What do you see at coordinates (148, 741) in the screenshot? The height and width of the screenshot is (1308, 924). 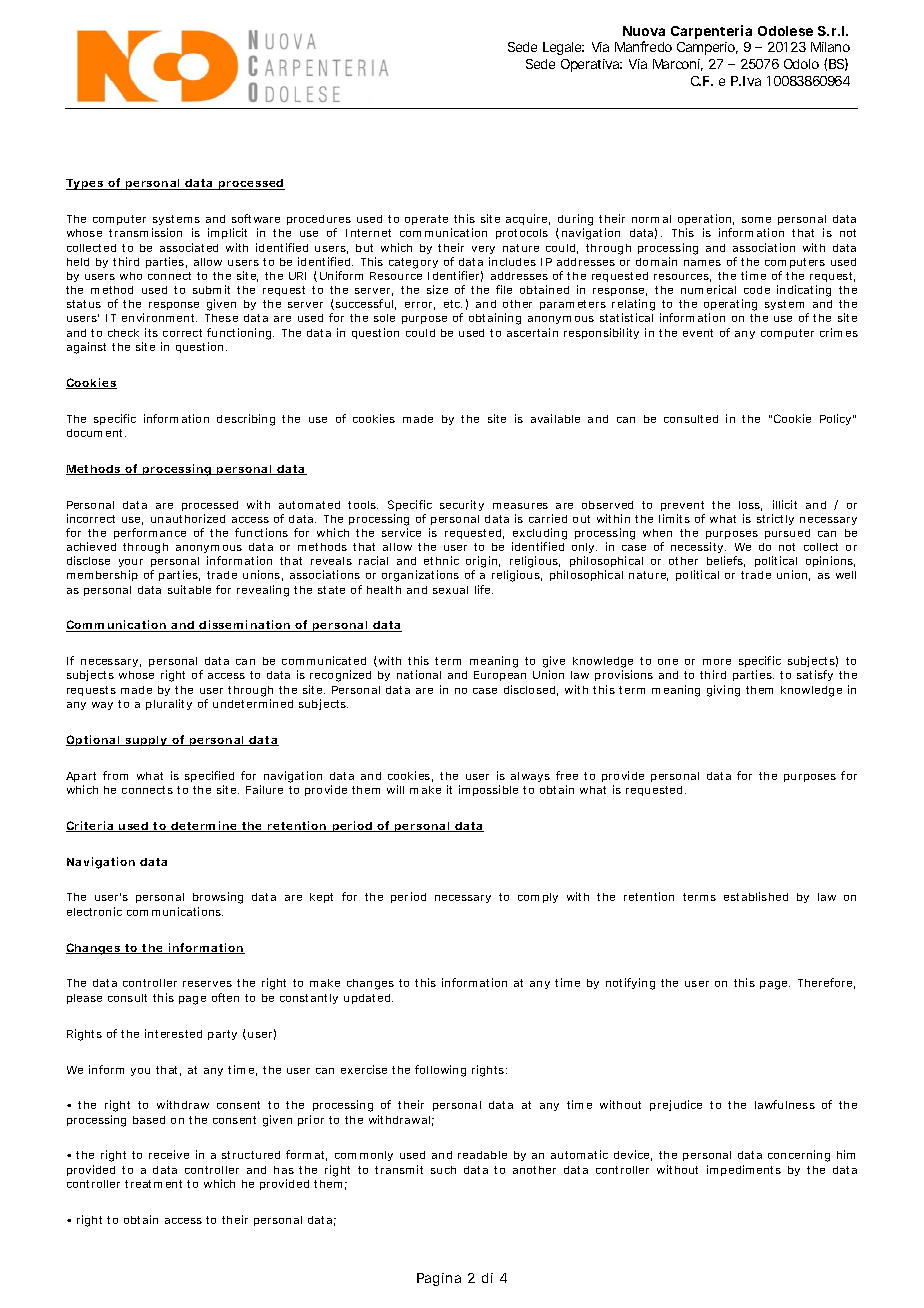 I see `supply` at bounding box center [148, 741].
